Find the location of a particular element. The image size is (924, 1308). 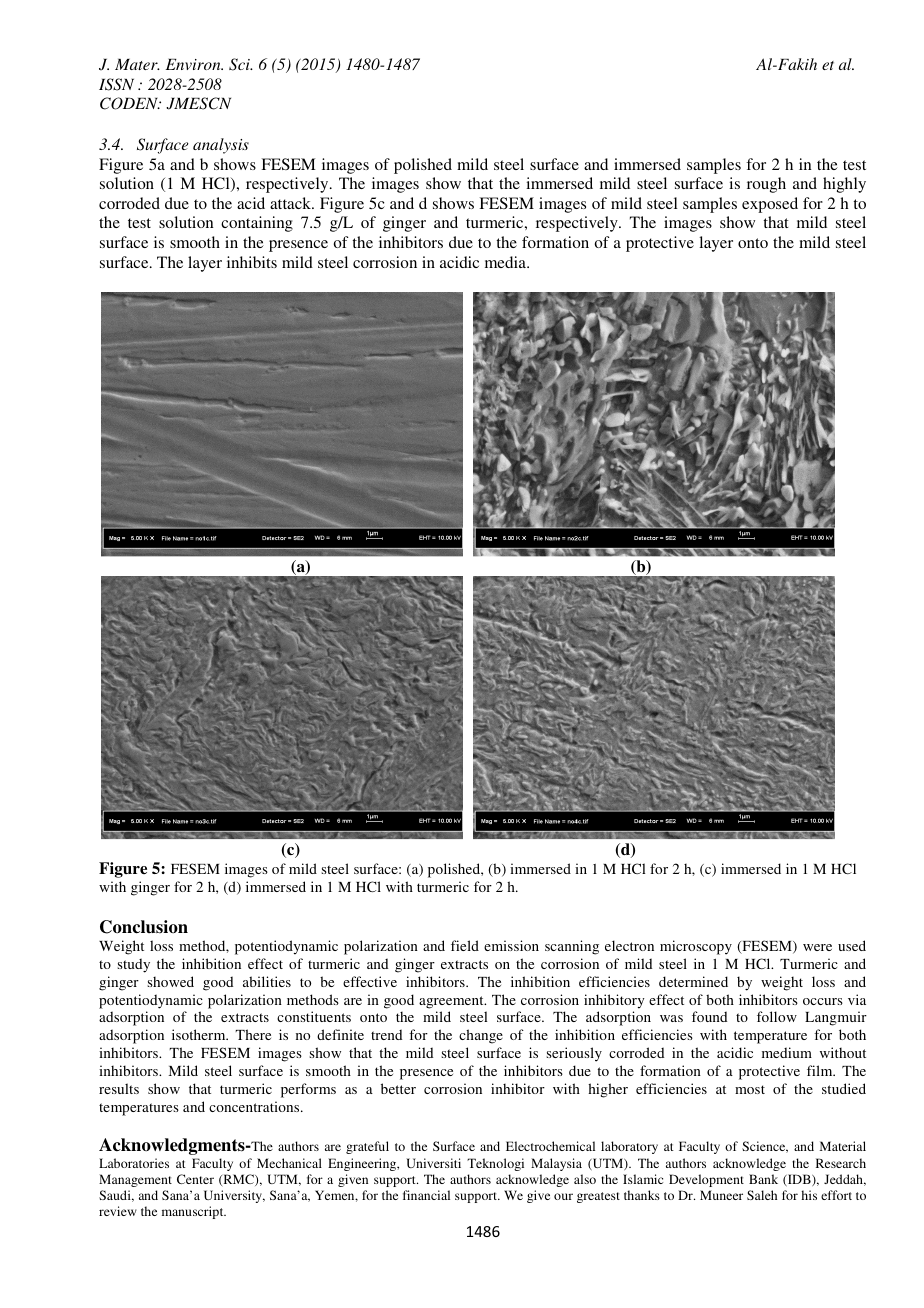

attack is located at coordinates (292, 203).
